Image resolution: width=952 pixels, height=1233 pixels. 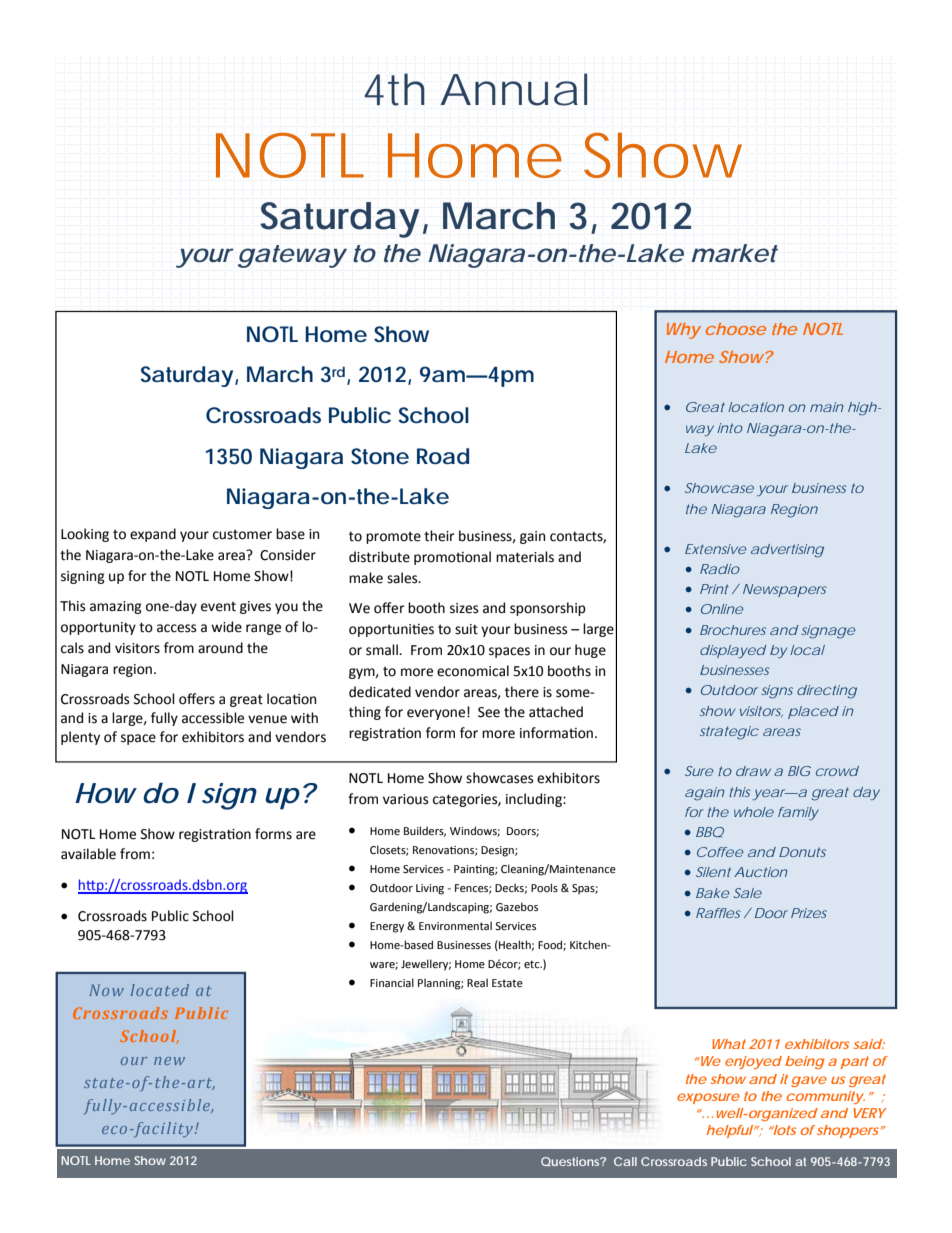 What do you see at coordinates (430, 889) in the screenshot?
I see `Living` at bounding box center [430, 889].
